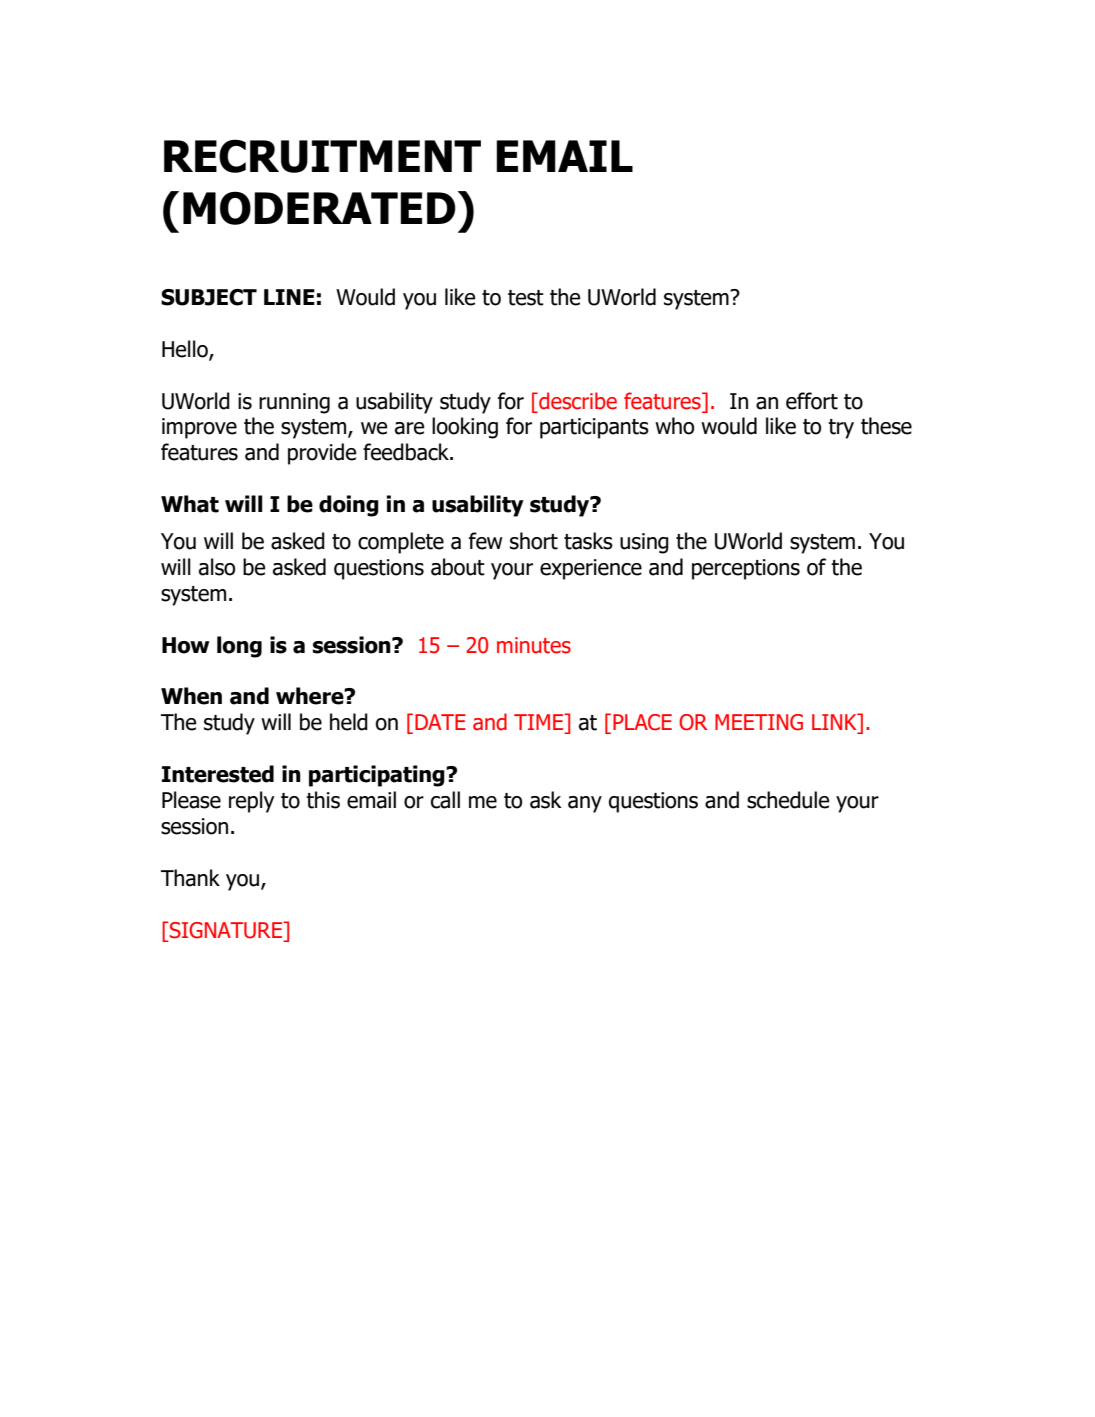 The image size is (1095, 1417). What do you see at coordinates (534, 541) in the page?
I see `short` at bounding box center [534, 541].
